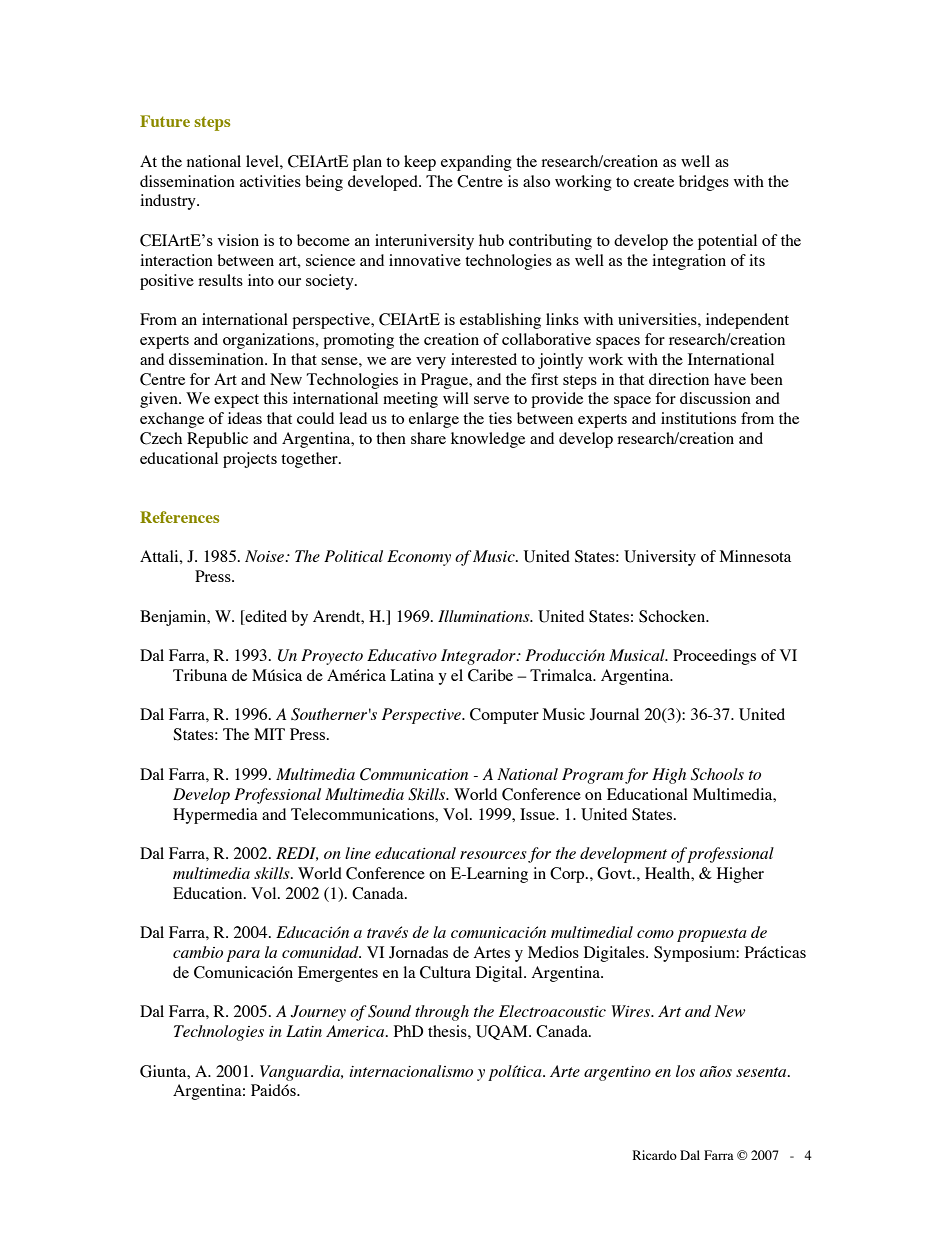 This screenshot has height=1233, width=952. What do you see at coordinates (301, 1073) in the screenshot?
I see `Vanguardia` at bounding box center [301, 1073].
